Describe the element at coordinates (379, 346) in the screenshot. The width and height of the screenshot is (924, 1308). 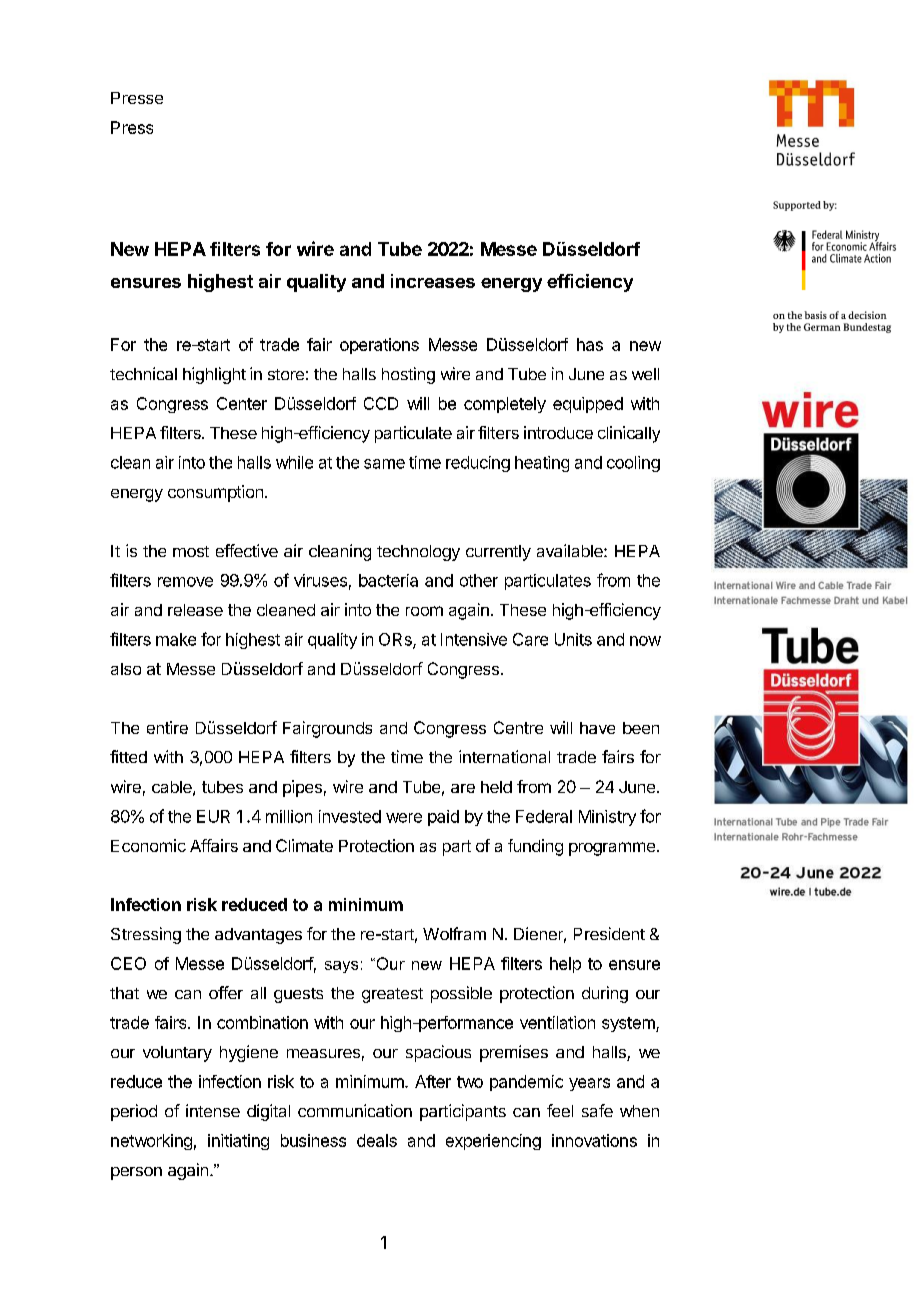
I see `operations` at that location.
